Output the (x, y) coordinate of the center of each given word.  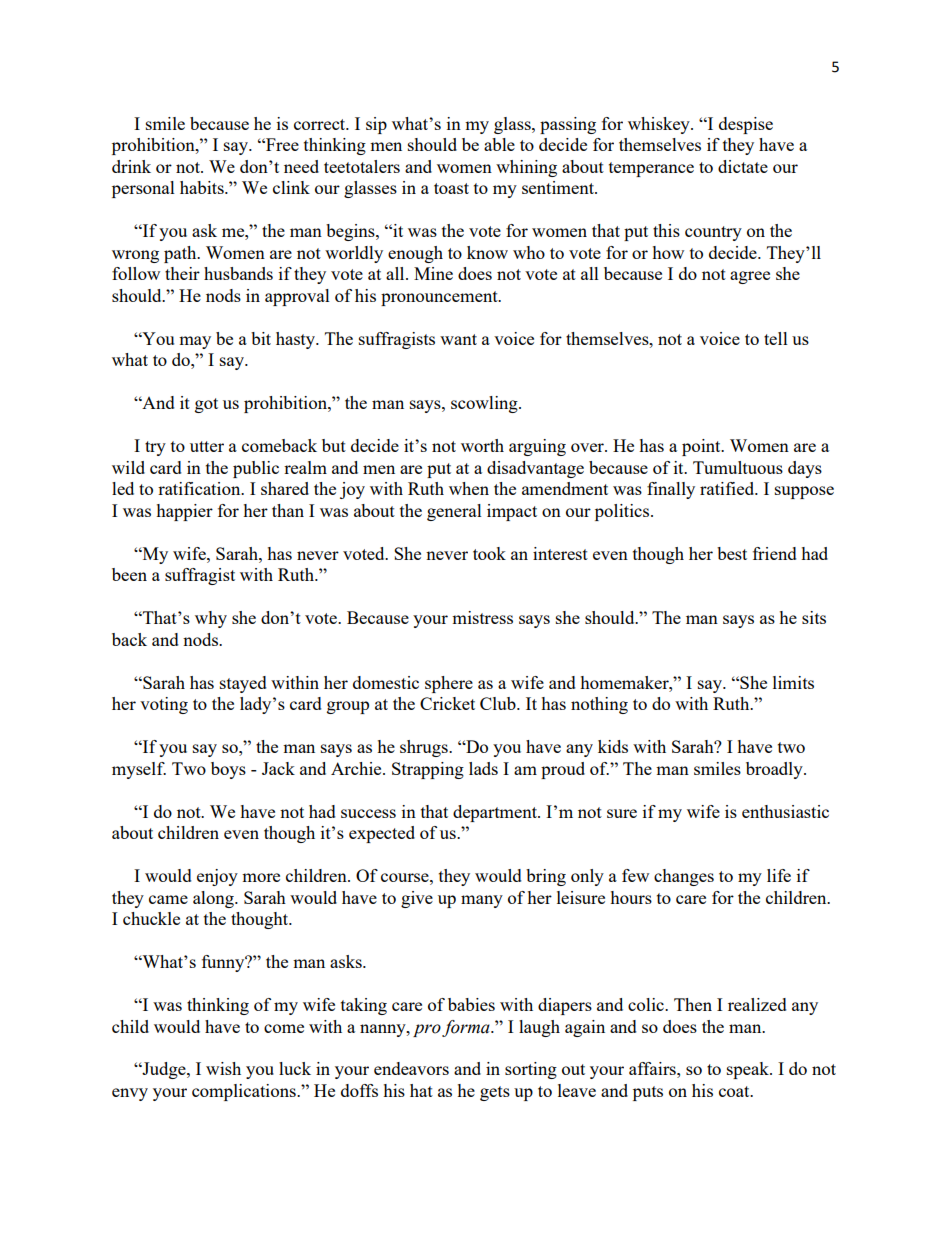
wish (223, 1068)
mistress (482, 617)
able (499, 144)
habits (203, 187)
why (211, 619)
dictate (743, 166)
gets (495, 1093)
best (732, 553)
